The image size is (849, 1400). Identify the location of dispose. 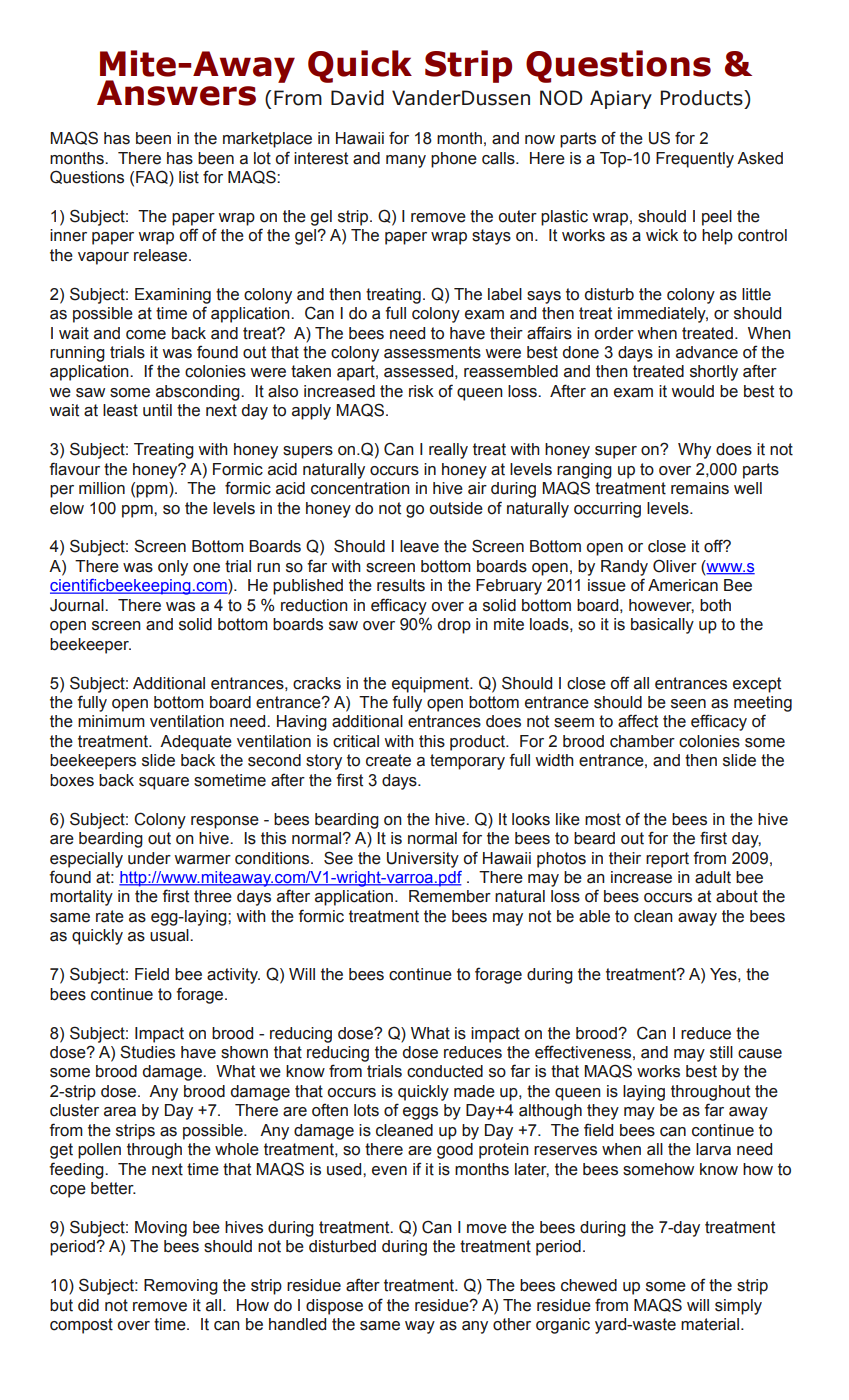
(334, 1307).
